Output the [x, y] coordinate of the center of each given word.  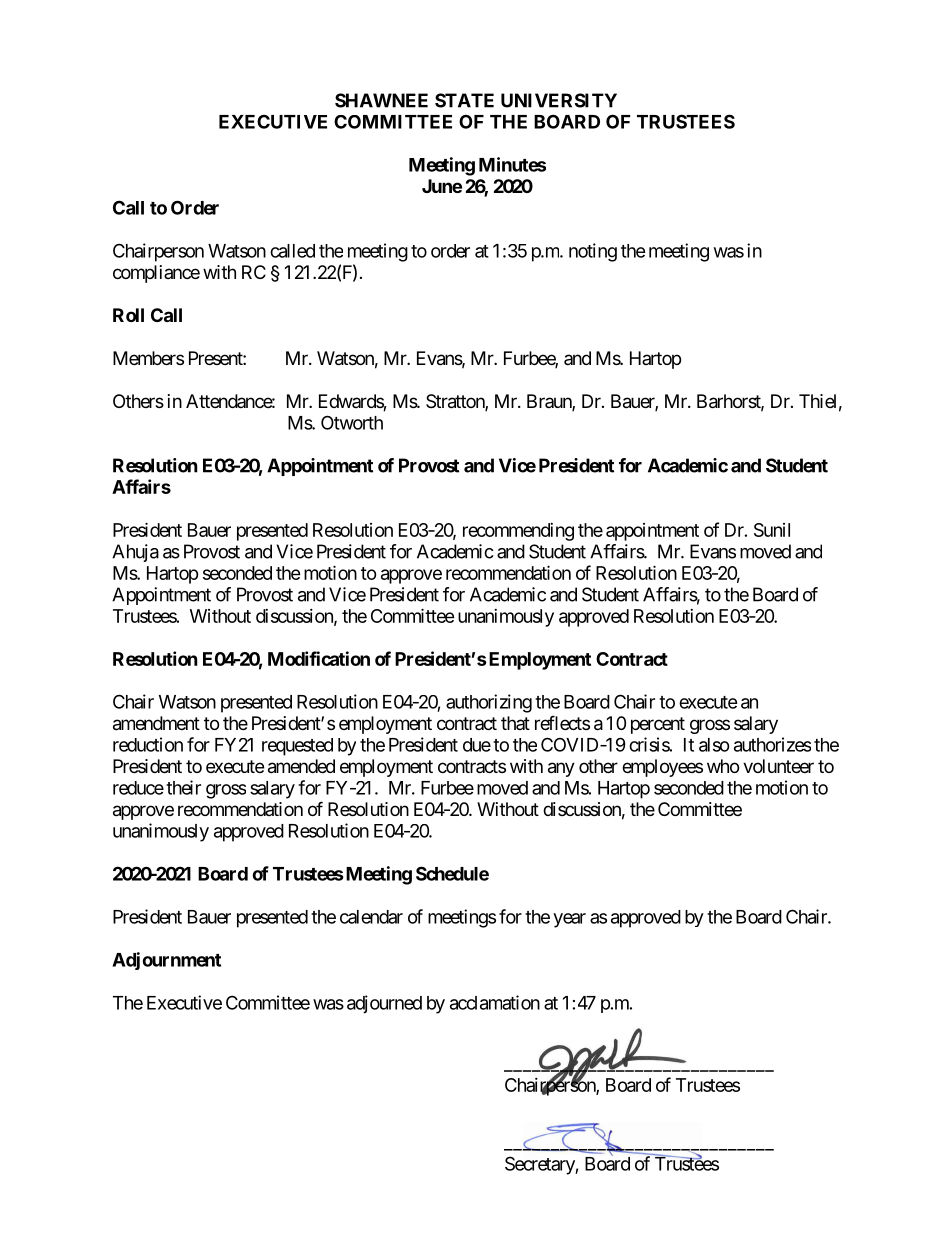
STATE [464, 100]
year [569, 920]
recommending [518, 532]
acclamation [495, 1002]
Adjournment [166, 961]
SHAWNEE [381, 100]
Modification [319, 658]
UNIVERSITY [559, 100]
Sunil [772, 530]
